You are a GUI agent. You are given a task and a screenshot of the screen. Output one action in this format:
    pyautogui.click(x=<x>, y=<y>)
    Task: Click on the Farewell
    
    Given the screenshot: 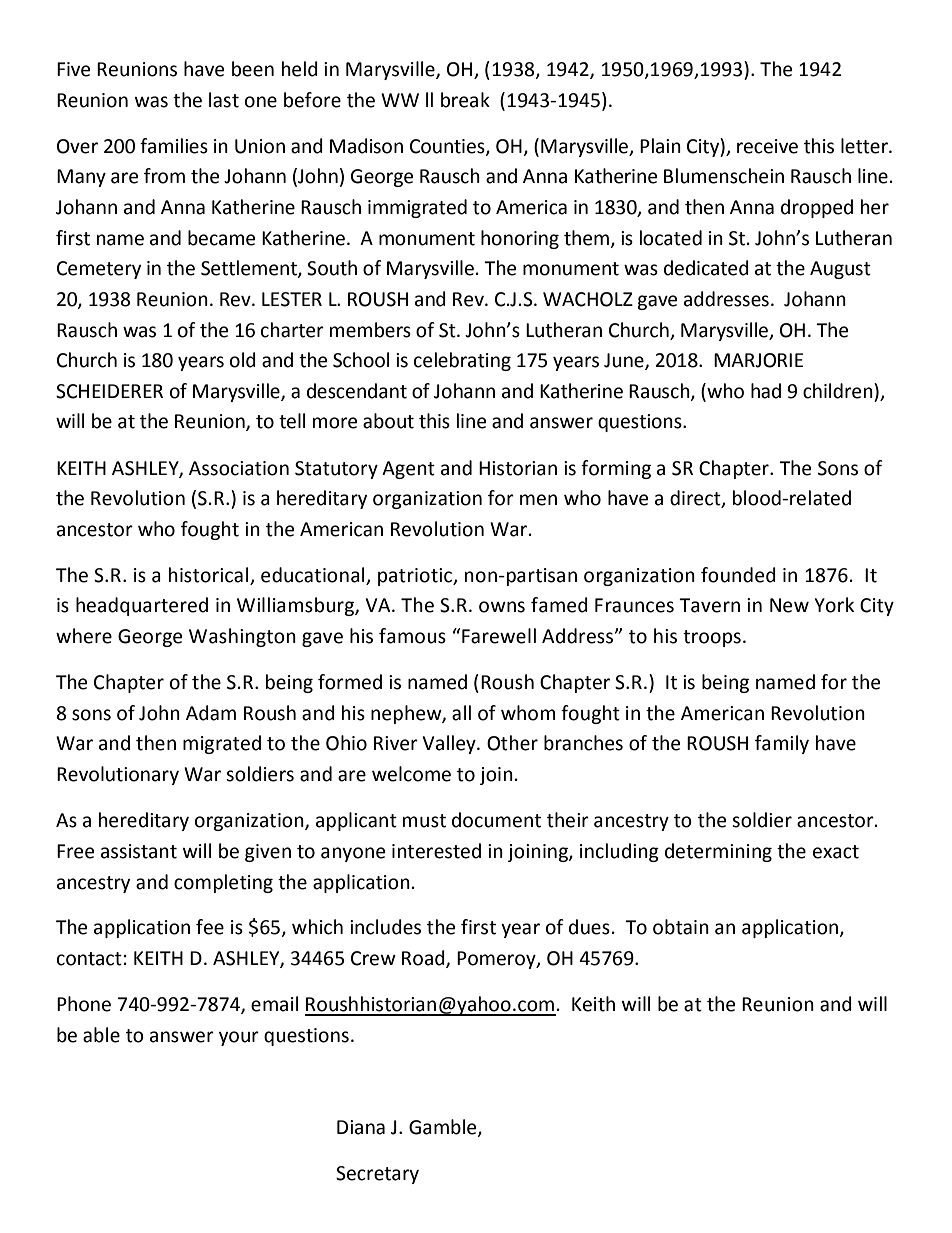 What is the action you would take?
    pyautogui.click(x=498, y=636)
